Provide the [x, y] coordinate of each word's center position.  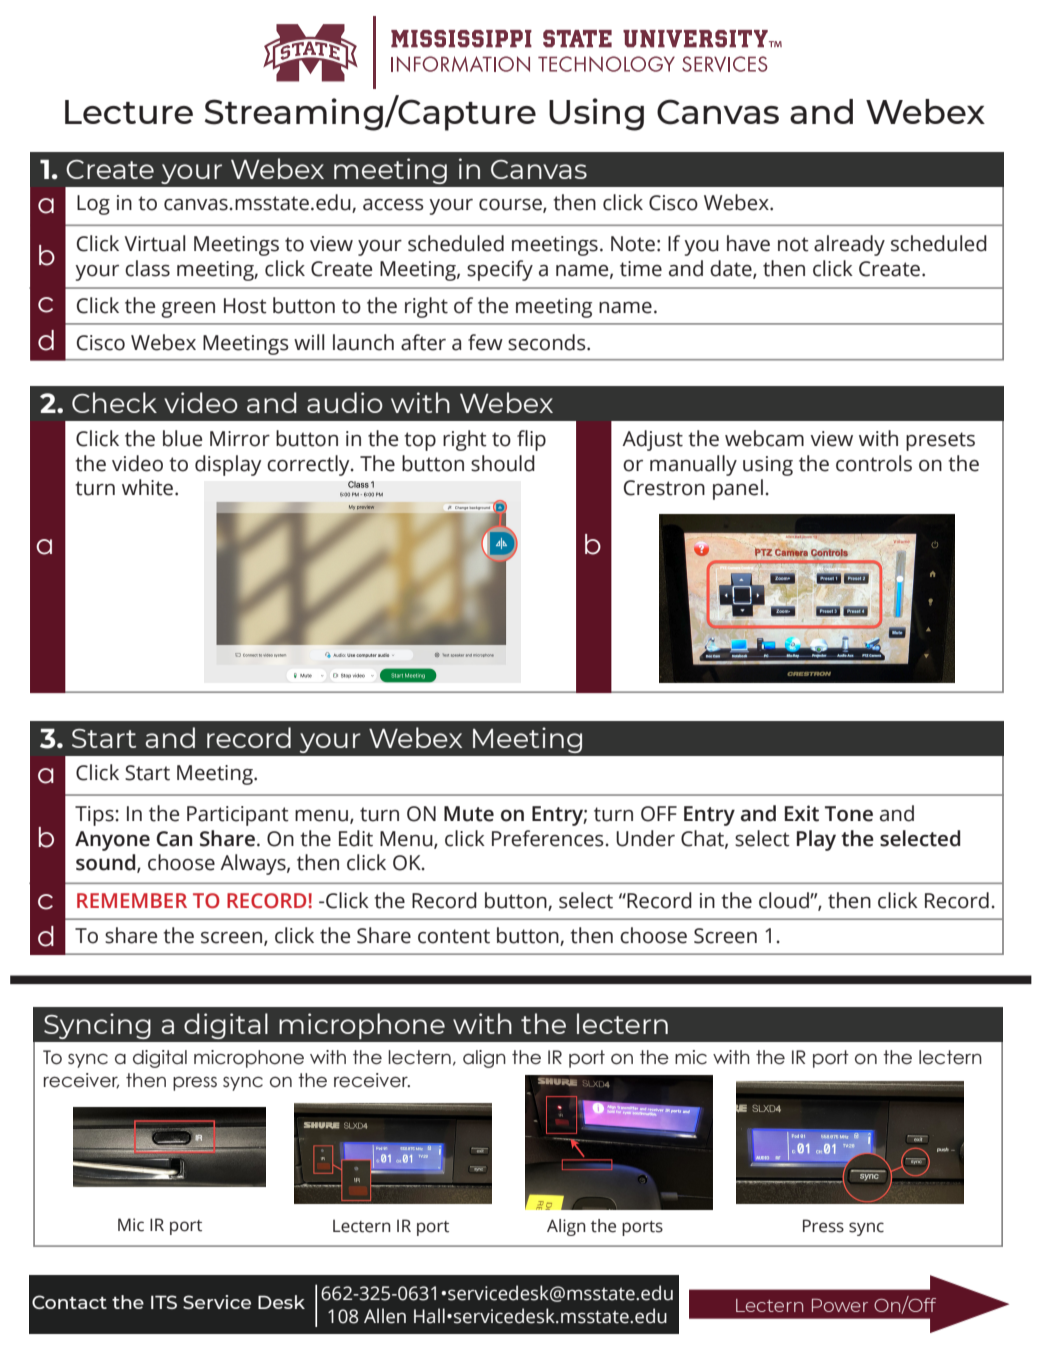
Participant [238, 816]
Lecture [129, 112]
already [849, 245]
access [393, 205]
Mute [469, 814]
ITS [164, 1302]
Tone [849, 814]
